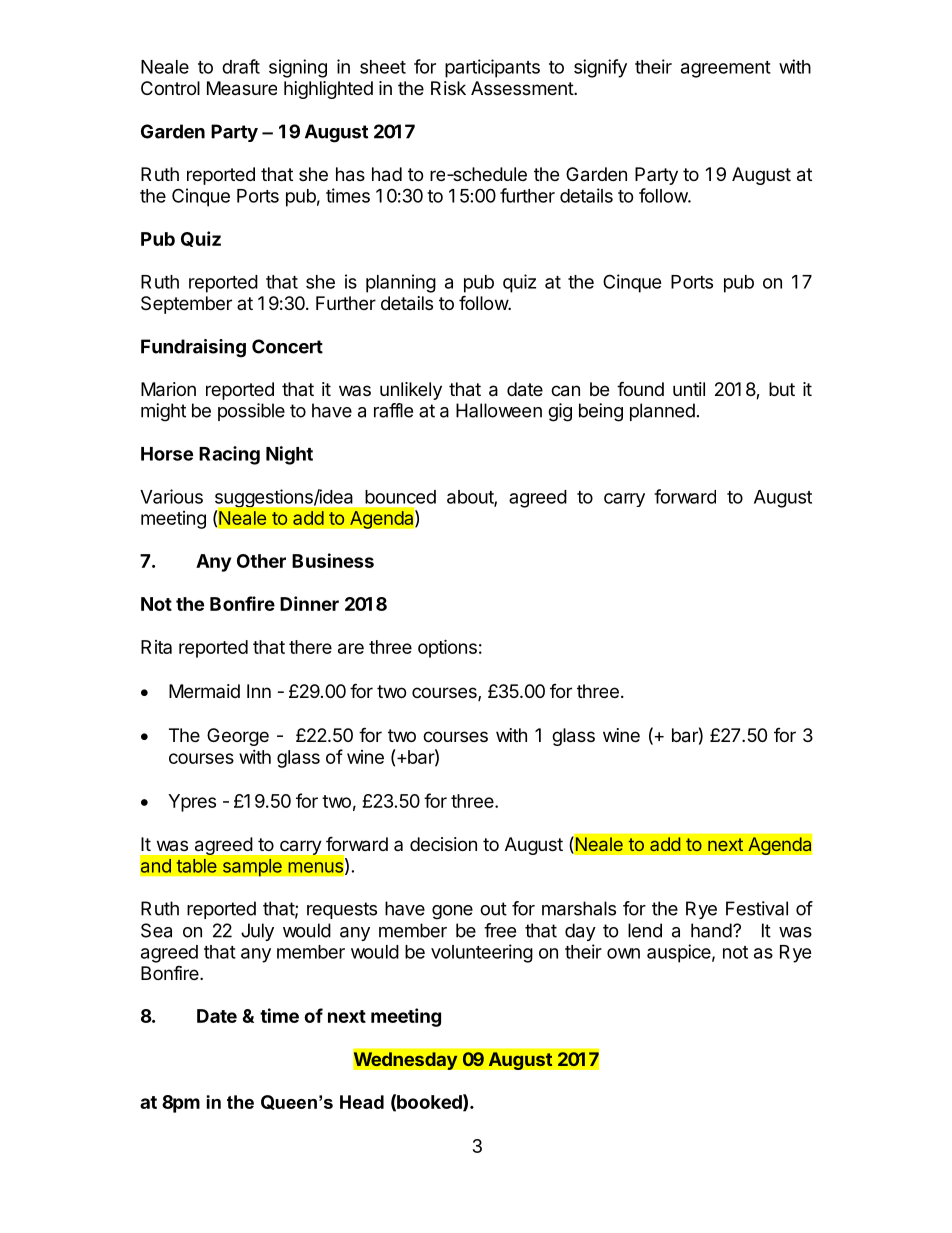  Describe the element at coordinates (204, 691) in the screenshot. I see `Mermaid` at that location.
